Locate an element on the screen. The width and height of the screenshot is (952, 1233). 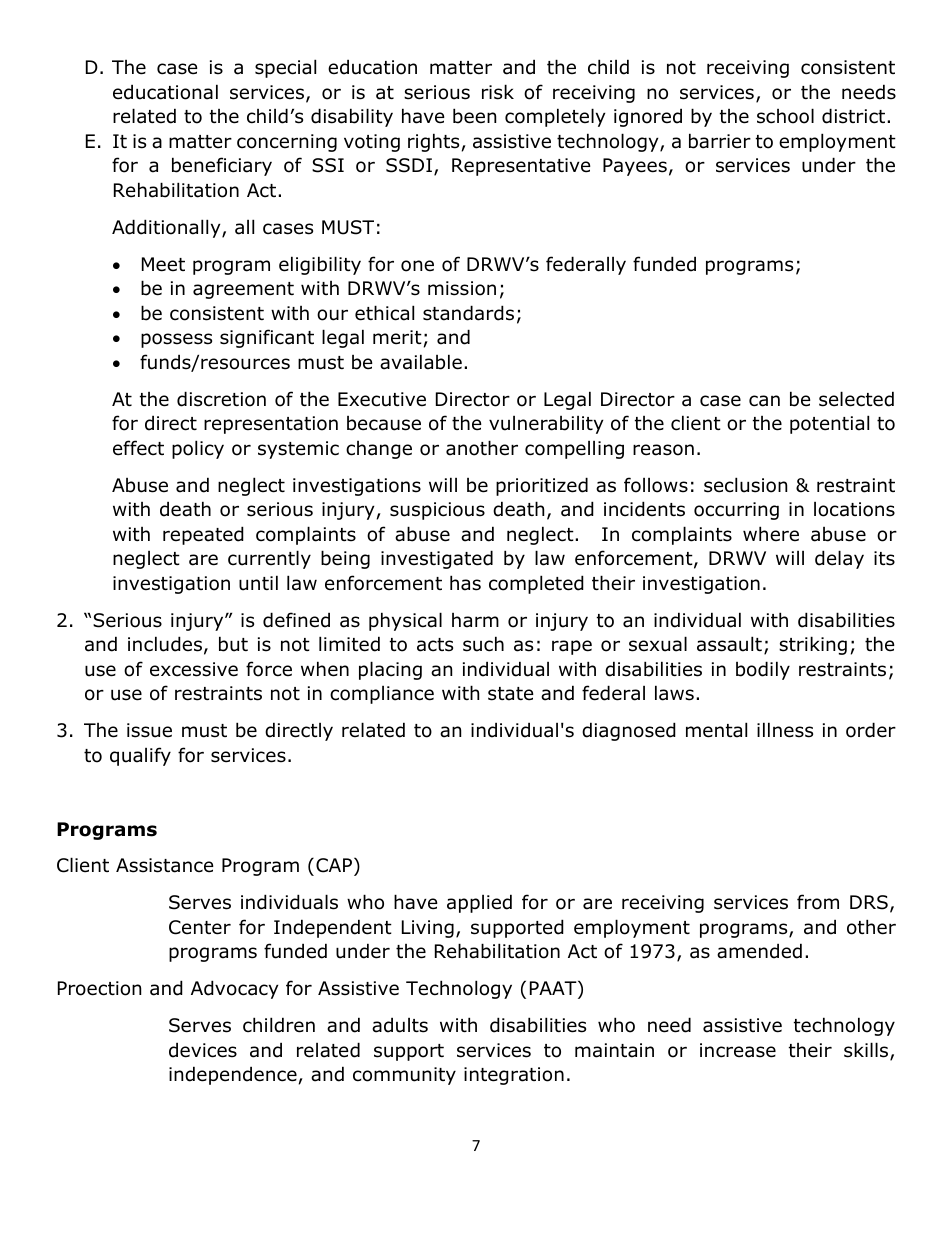
increase is located at coordinates (738, 1050).
